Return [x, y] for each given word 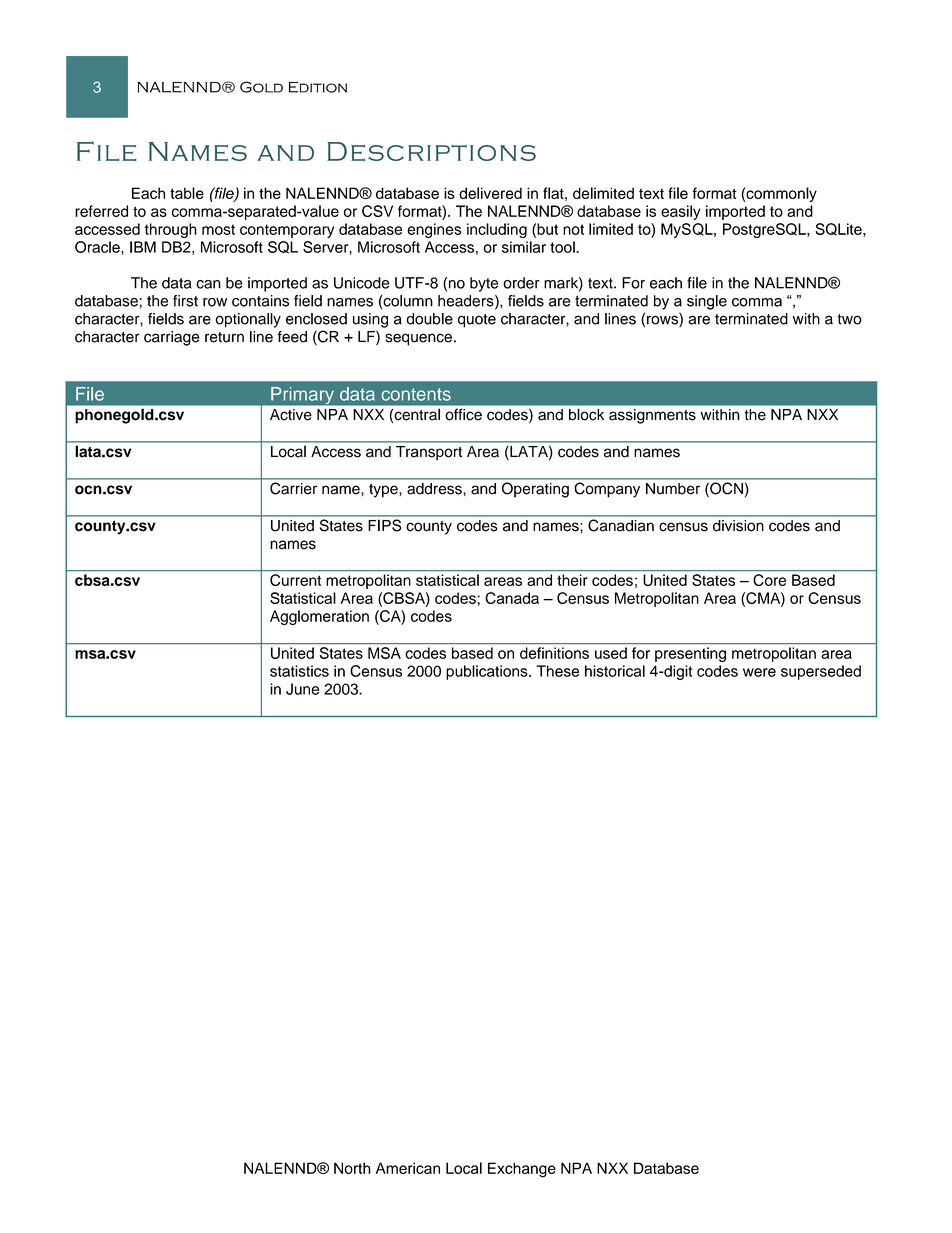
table [187, 193]
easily [681, 212]
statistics [299, 671]
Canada [512, 598]
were [759, 672]
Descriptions [431, 151]
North [352, 1168]
